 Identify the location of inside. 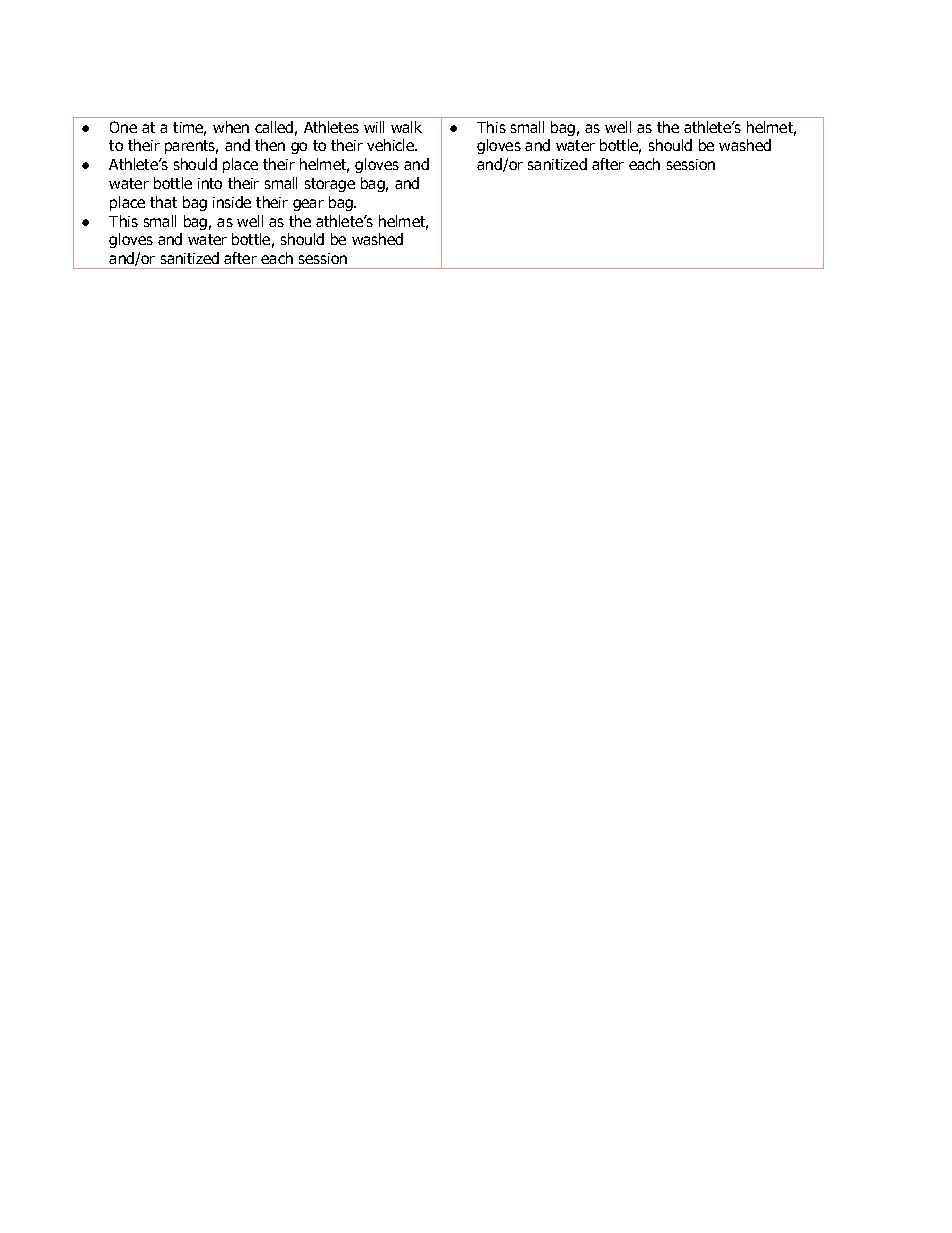
(232, 202).
